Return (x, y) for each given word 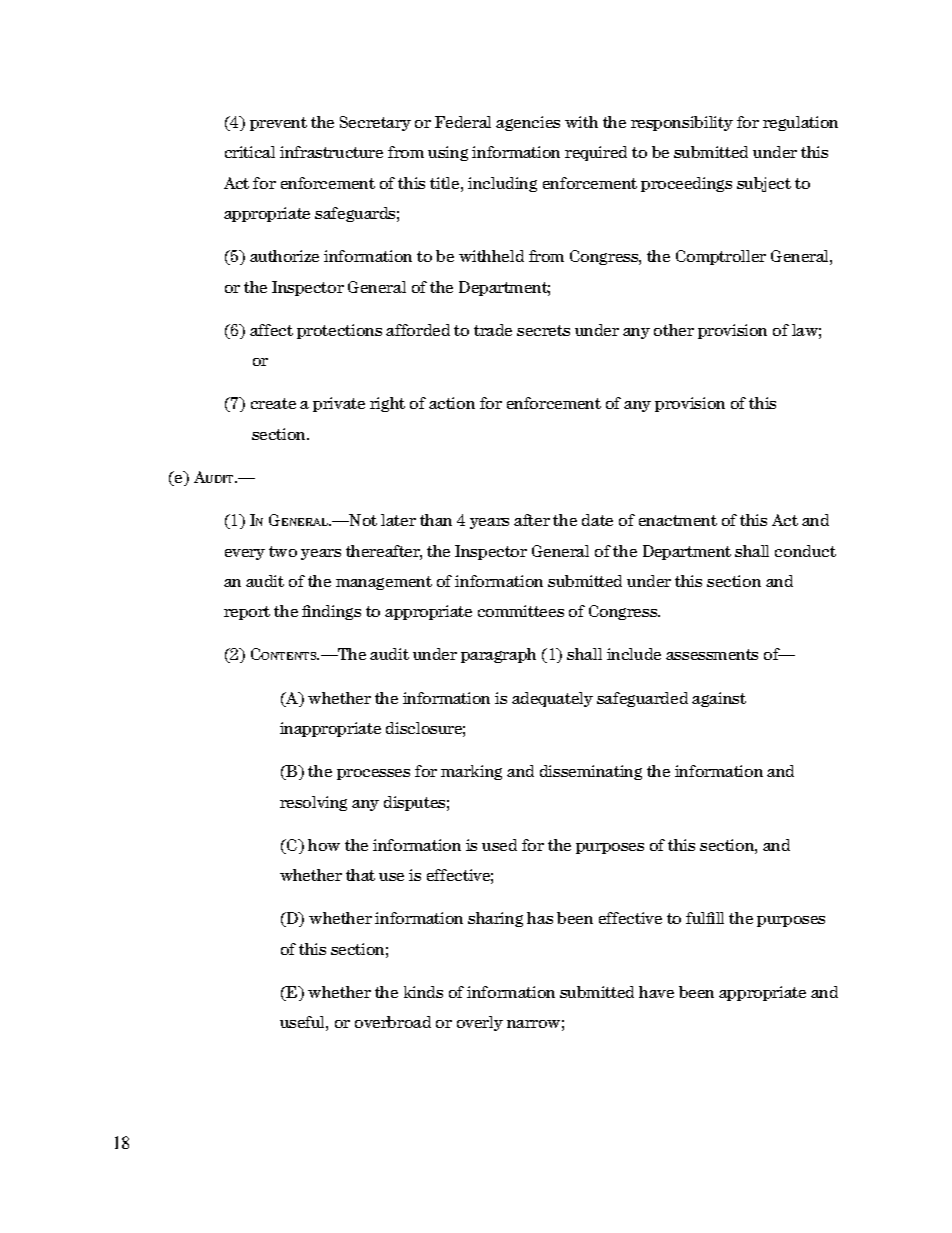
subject (764, 184)
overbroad (393, 1022)
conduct (805, 551)
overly (480, 1023)
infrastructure (331, 152)
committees (521, 611)
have (656, 992)
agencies (528, 123)
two (283, 551)
